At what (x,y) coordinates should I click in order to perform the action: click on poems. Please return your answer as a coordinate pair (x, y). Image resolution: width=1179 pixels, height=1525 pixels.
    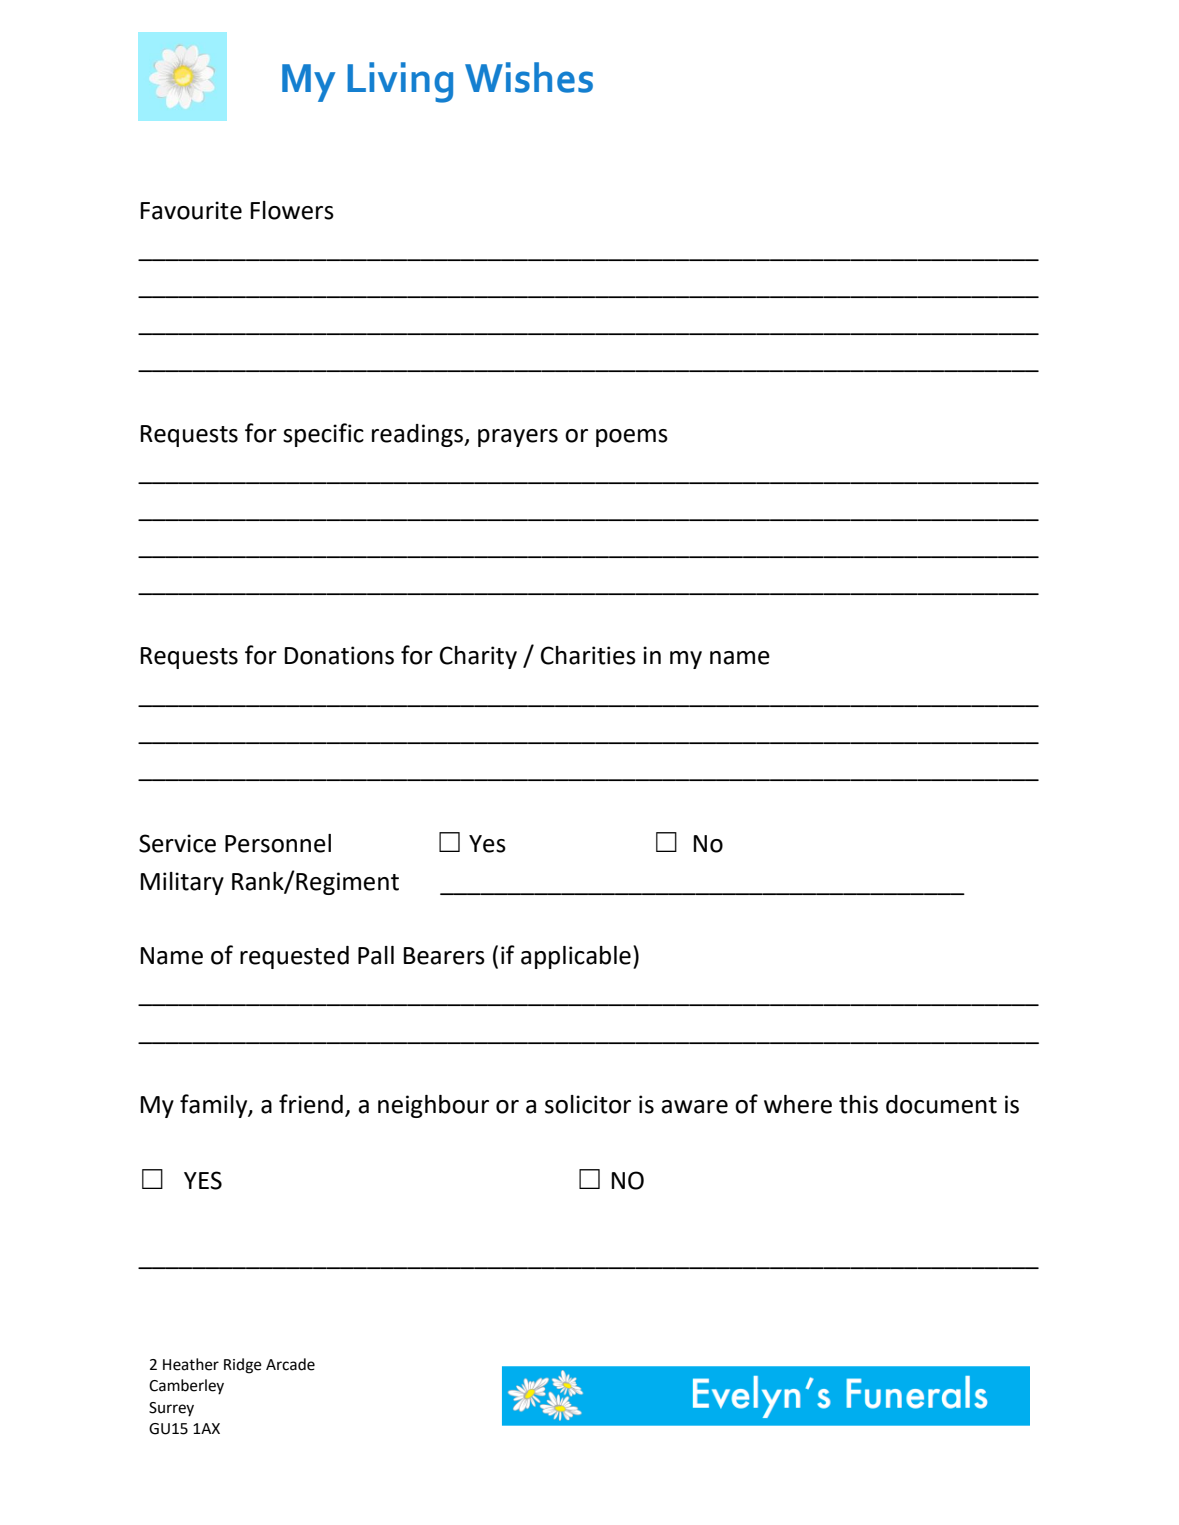
    Looking at the image, I should click on (632, 438).
